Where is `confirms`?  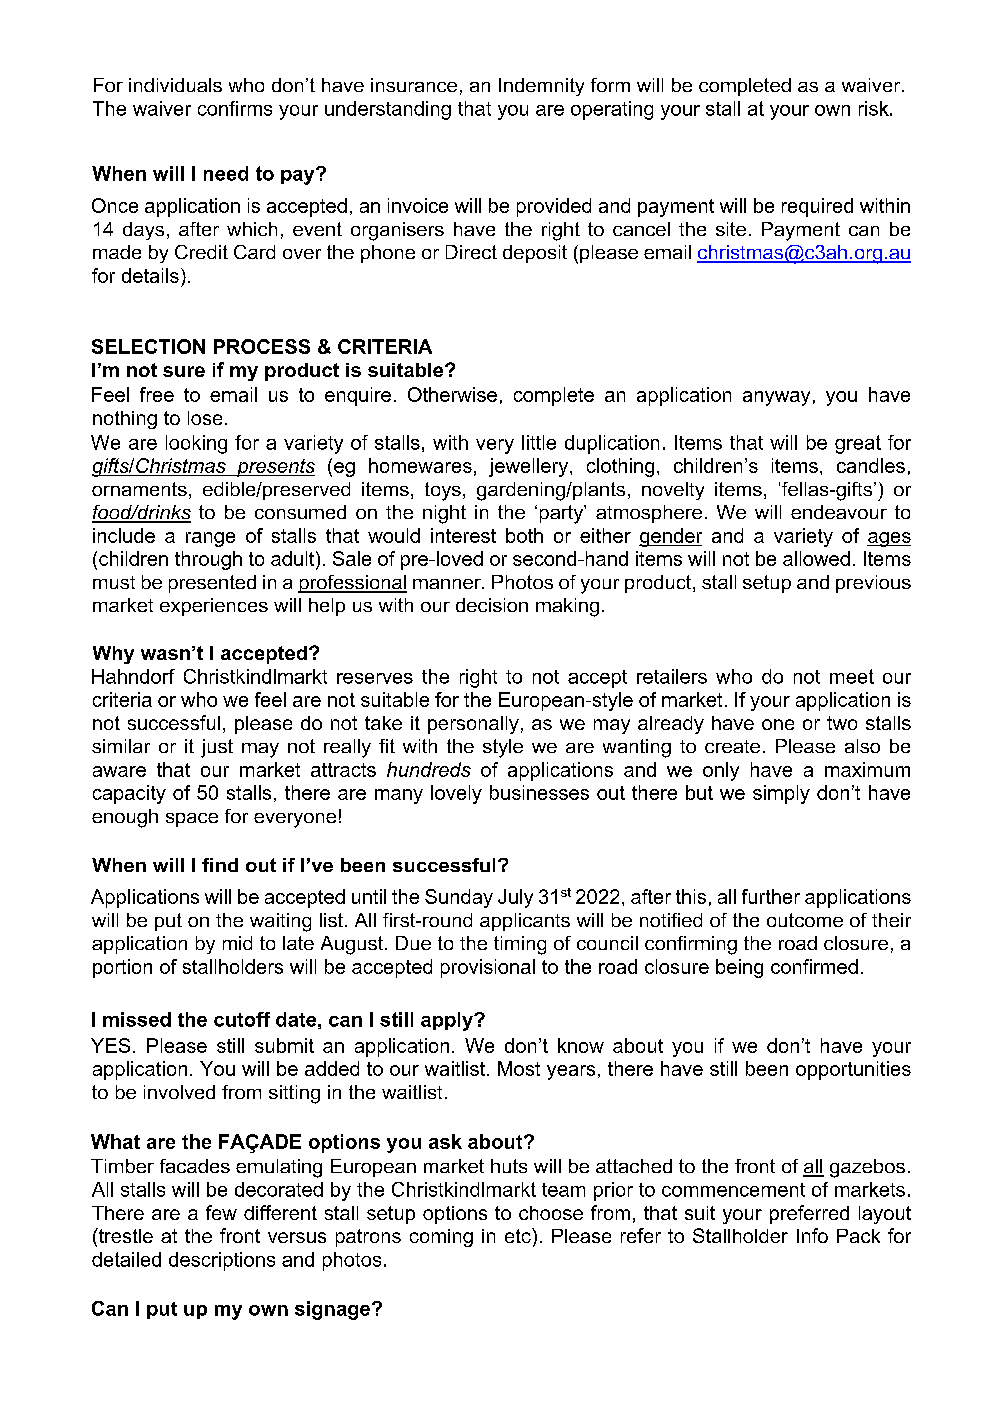
confirms is located at coordinates (235, 108).
